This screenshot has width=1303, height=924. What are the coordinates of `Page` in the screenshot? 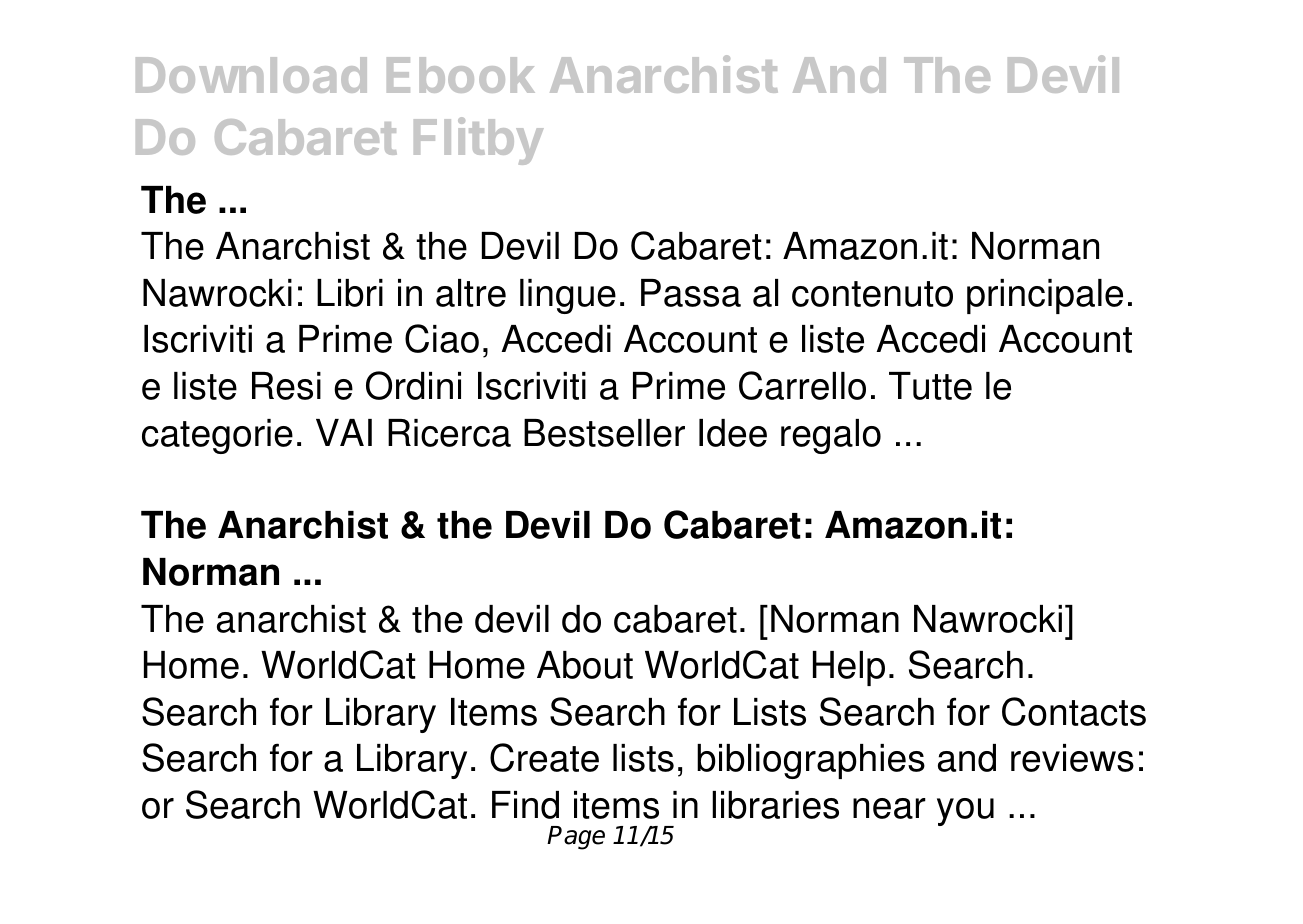 It's located at (576, 838).
